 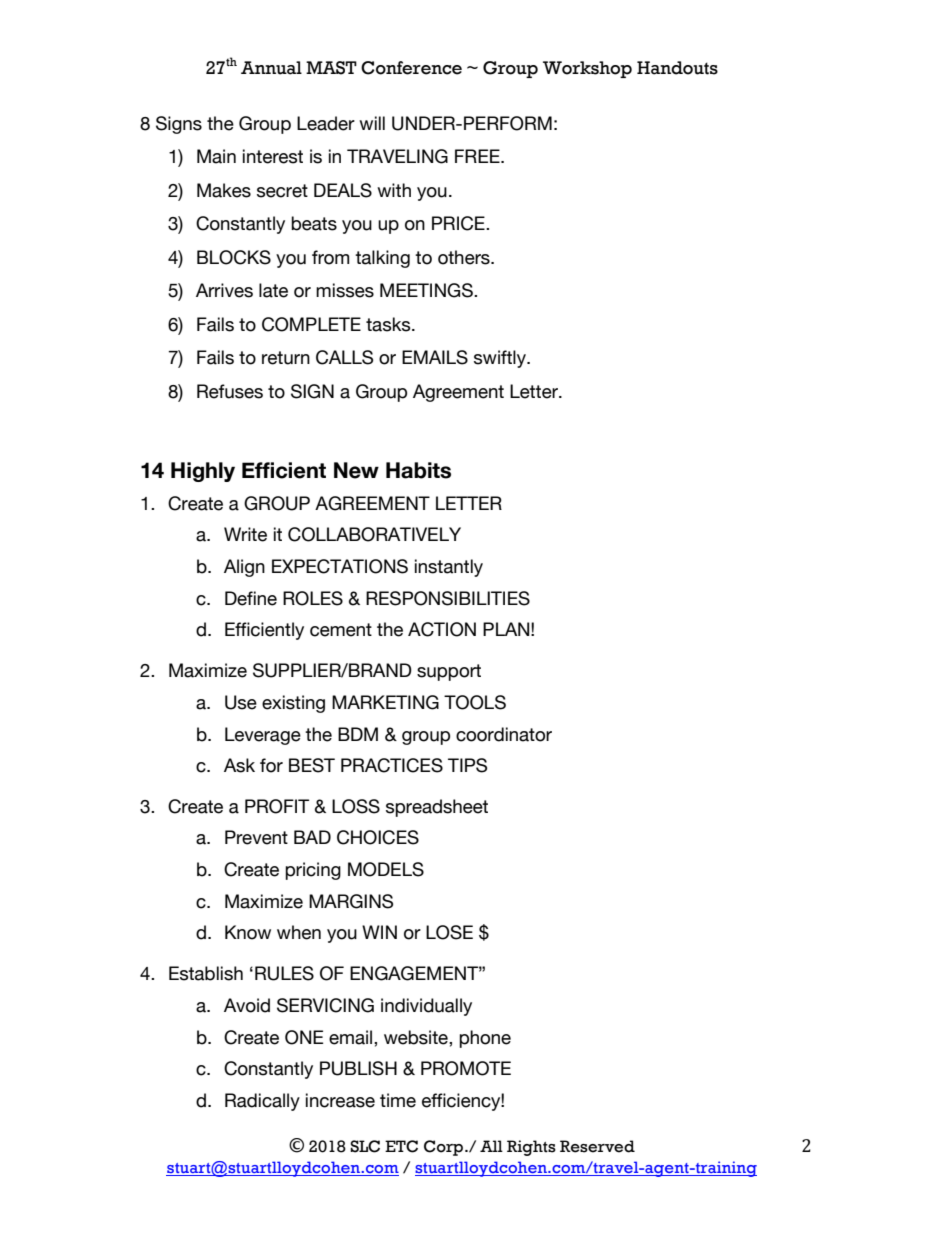 What do you see at coordinates (445, 1148) in the page?
I see `Corp` at bounding box center [445, 1148].
